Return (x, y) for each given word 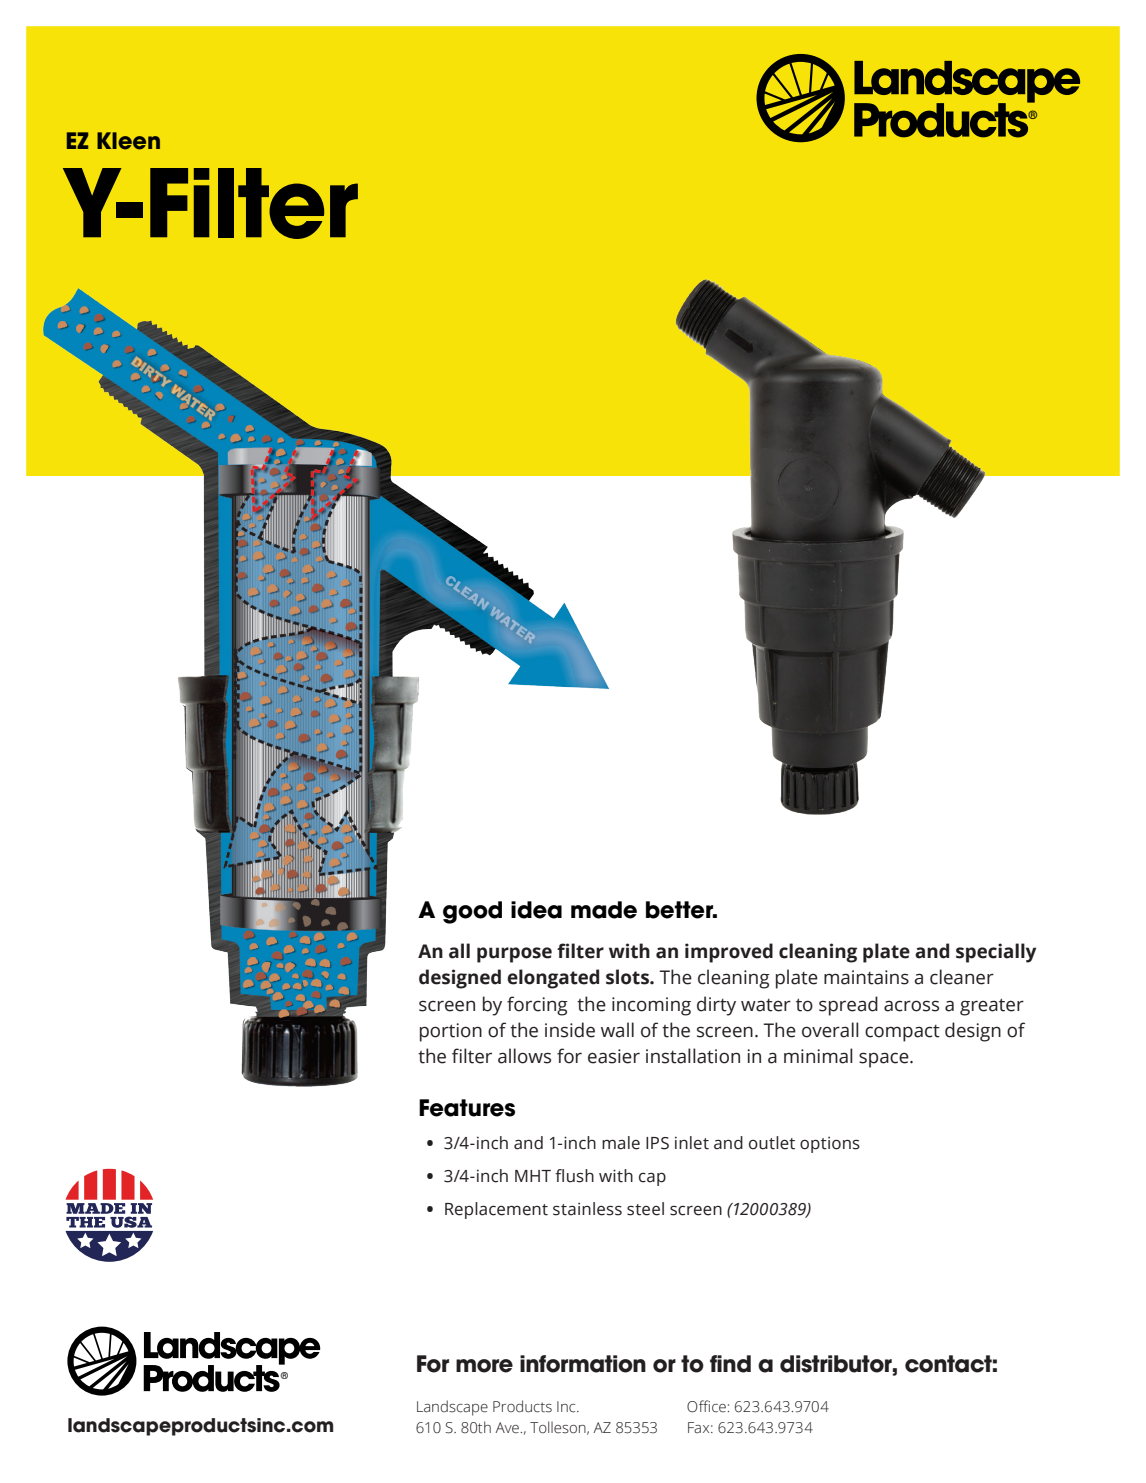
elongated (553, 979)
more (484, 1366)
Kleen (128, 141)
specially (996, 953)
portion (451, 1032)
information (583, 1364)
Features (467, 1108)
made (604, 910)
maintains (866, 977)
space (885, 1060)
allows (524, 1056)
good (472, 912)
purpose (514, 955)
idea (536, 910)
